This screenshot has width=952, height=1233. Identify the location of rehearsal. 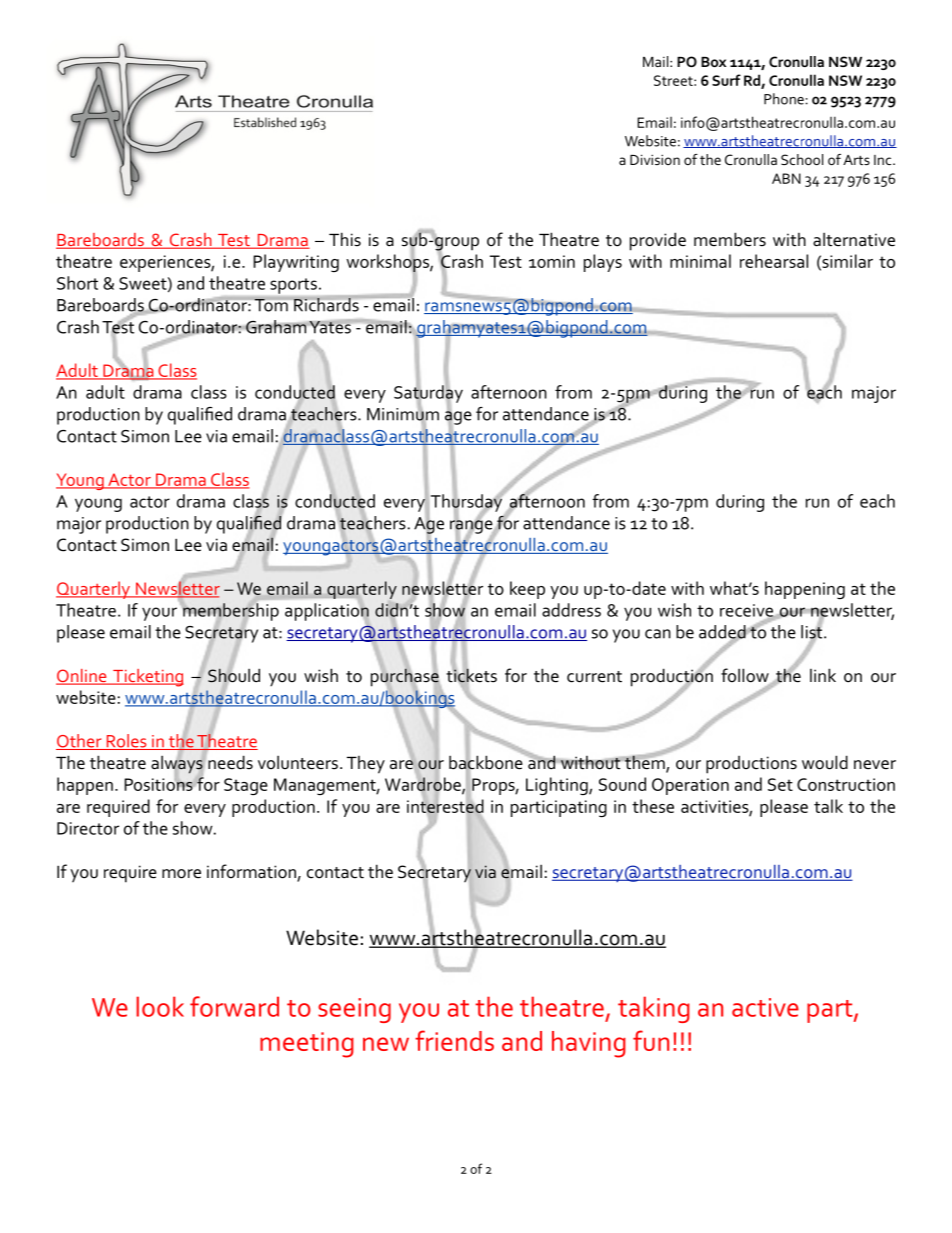
(774, 261).
